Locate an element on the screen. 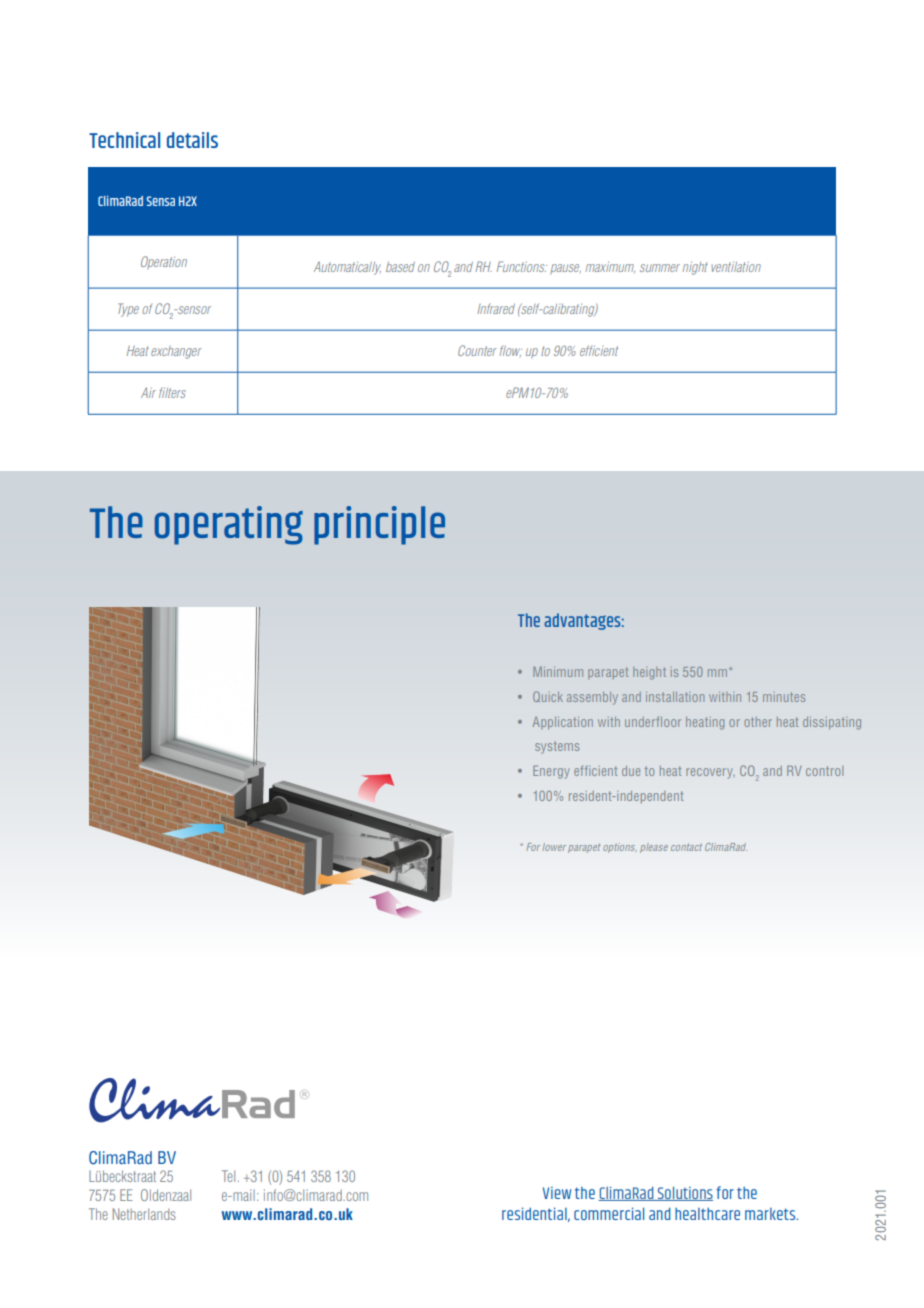  Quick is located at coordinates (548, 696).
